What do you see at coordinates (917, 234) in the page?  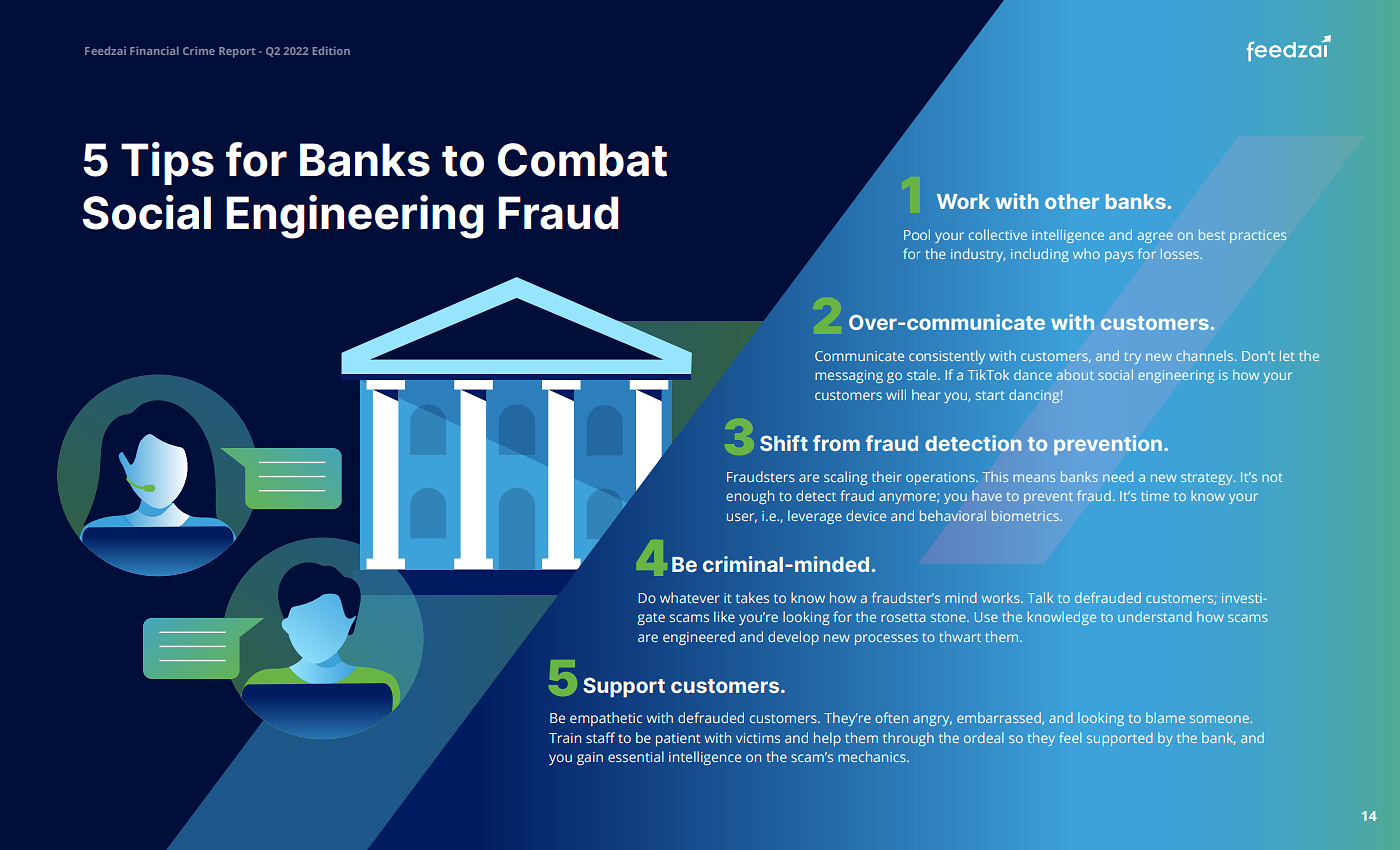 I see `Pool` at bounding box center [917, 234].
